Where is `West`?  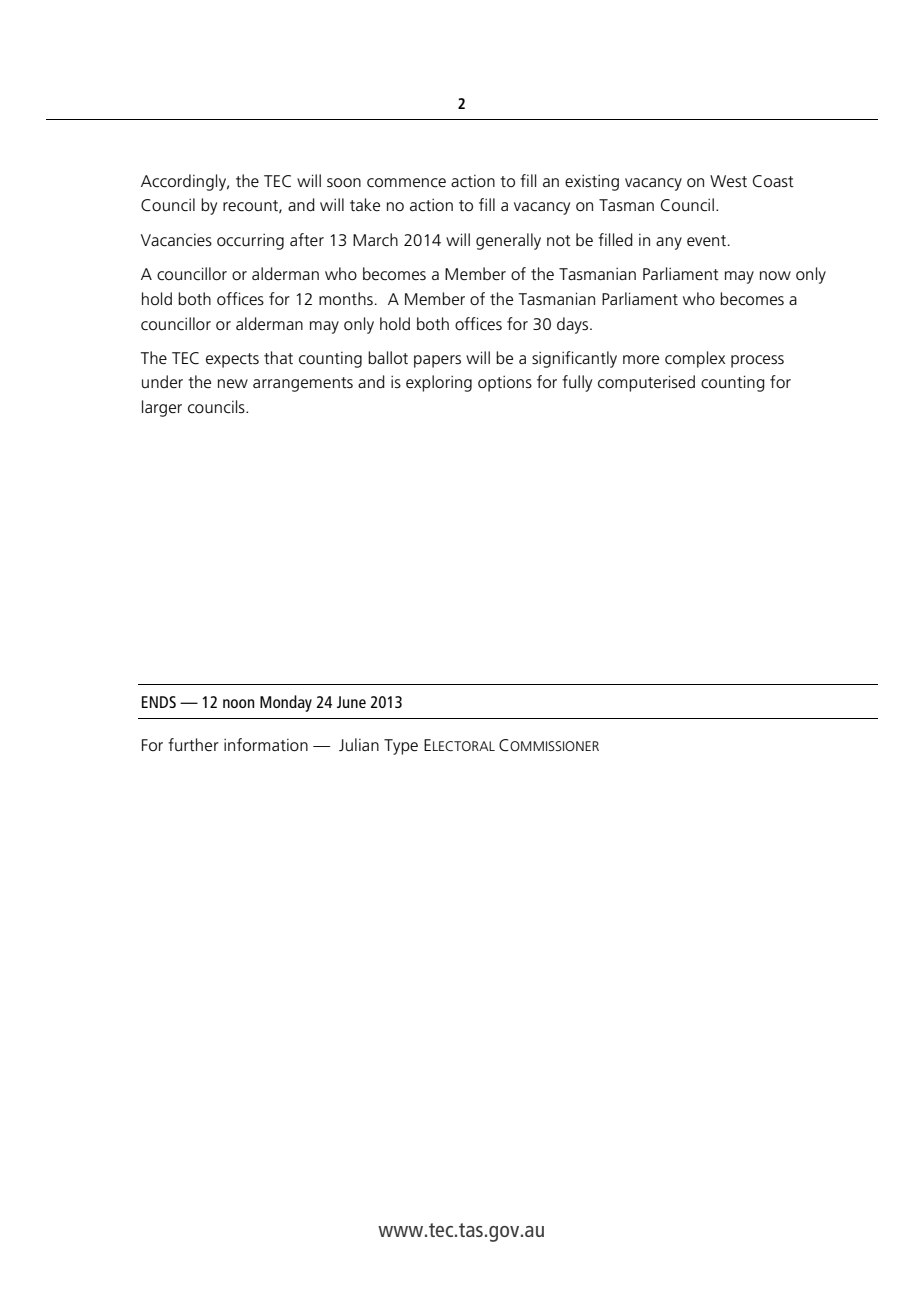
West is located at coordinates (728, 181).
